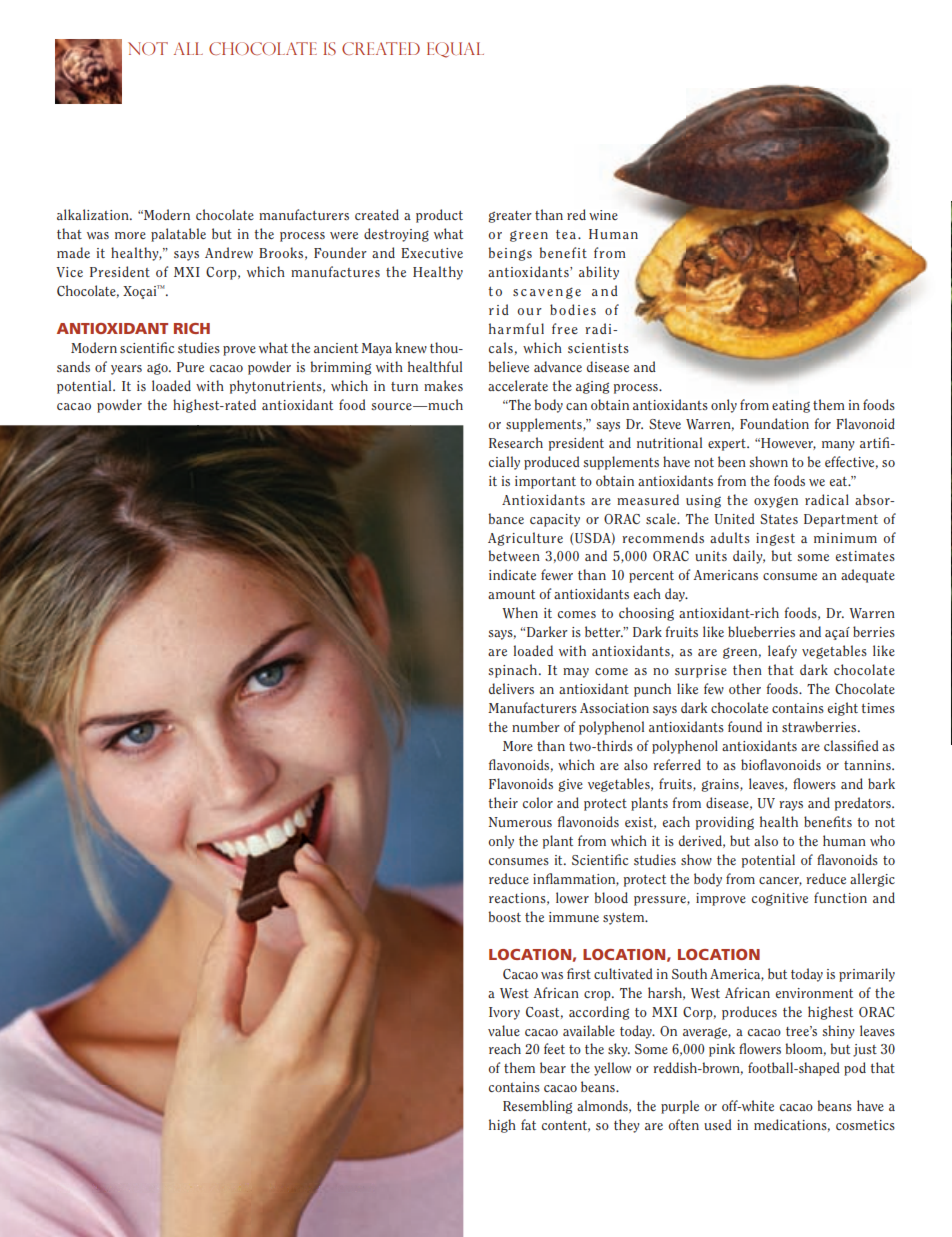 The image size is (952, 1237). I want to click on value, so click(504, 1030).
